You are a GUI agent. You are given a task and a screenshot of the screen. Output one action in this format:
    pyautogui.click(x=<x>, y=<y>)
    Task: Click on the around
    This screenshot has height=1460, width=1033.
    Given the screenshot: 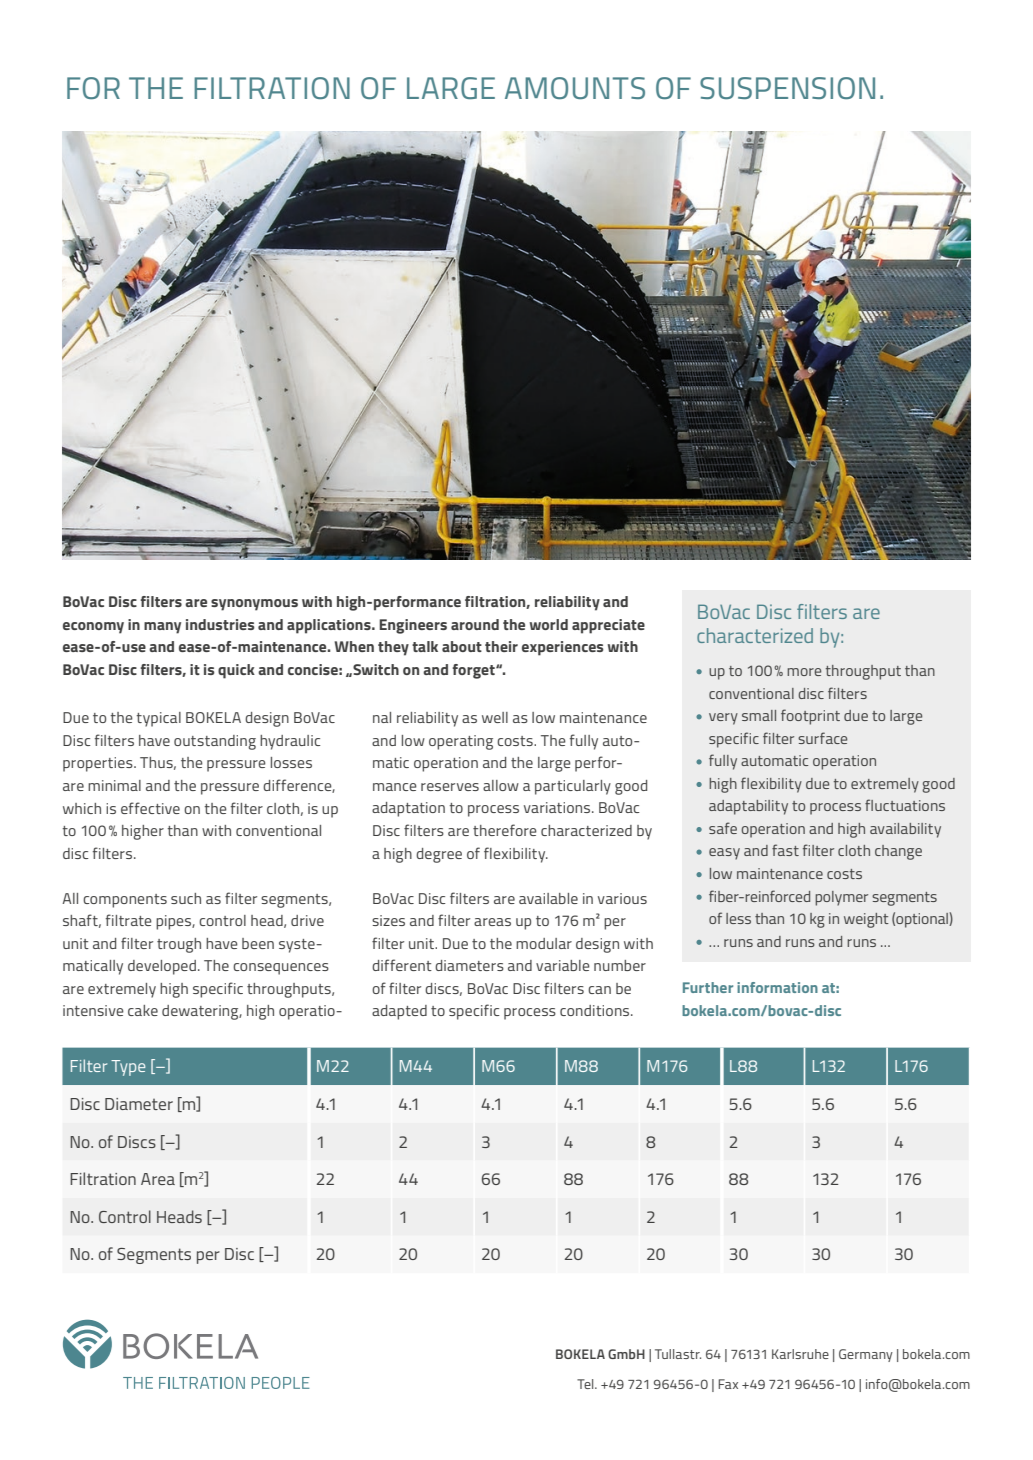 What is the action you would take?
    pyautogui.click(x=475, y=624)
